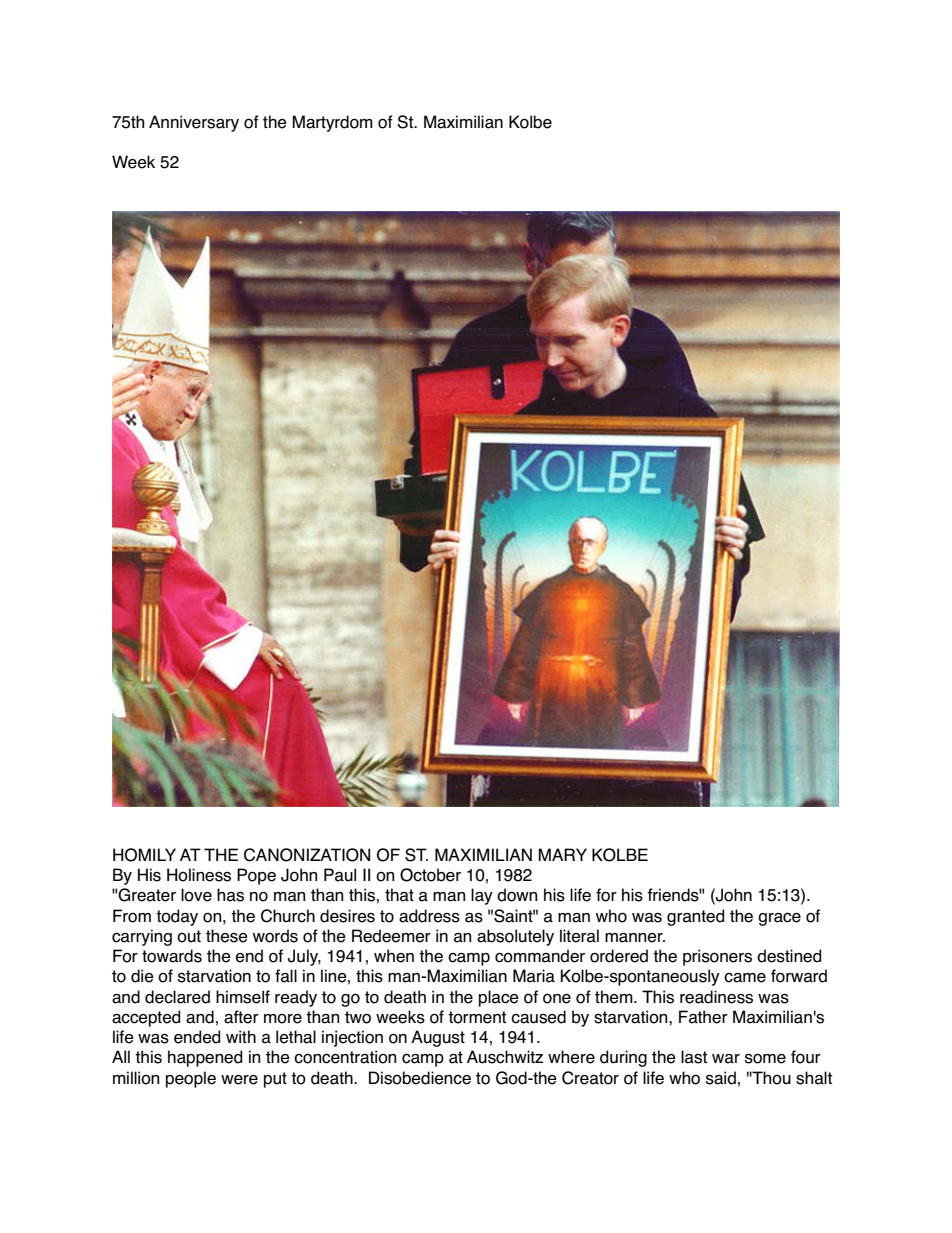 This screenshot has width=952, height=1233. What do you see at coordinates (562, 854) in the screenshot?
I see `MARY` at bounding box center [562, 854].
